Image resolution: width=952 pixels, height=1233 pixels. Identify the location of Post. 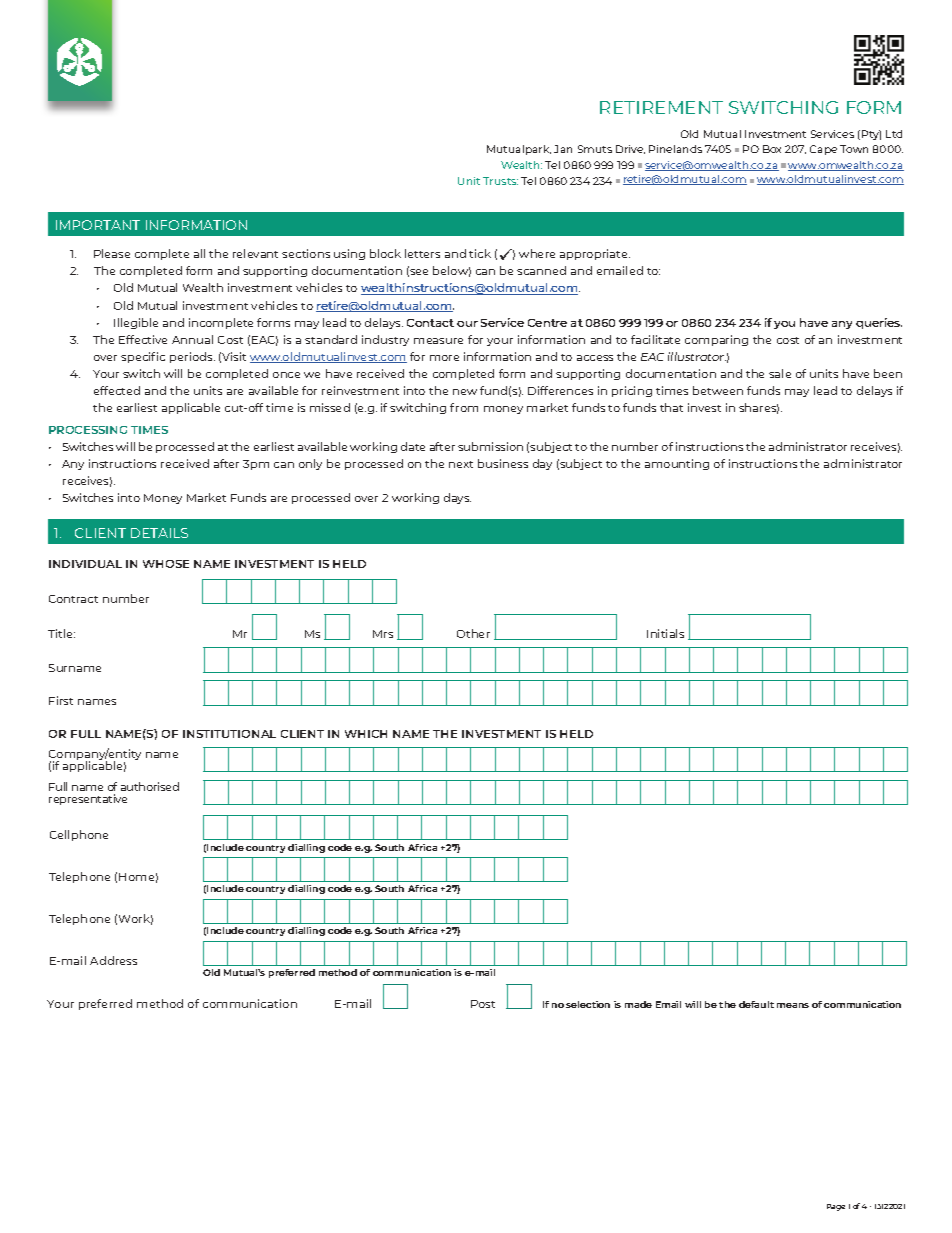
(483, 1004).
